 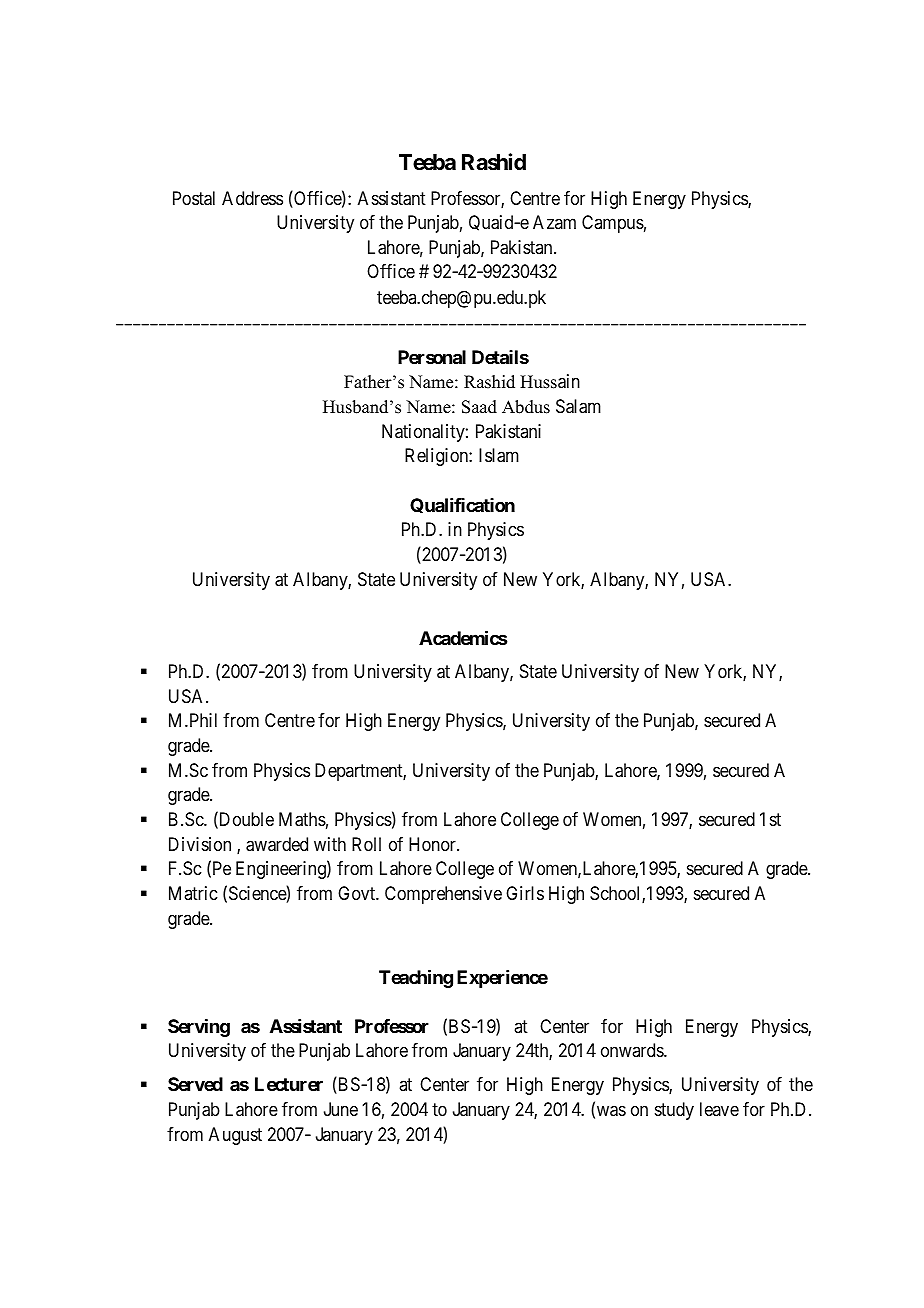 What do you see at coordinates (613, 224) in the screenshot?
I see `Campus` at bounding box center [613, 224].
